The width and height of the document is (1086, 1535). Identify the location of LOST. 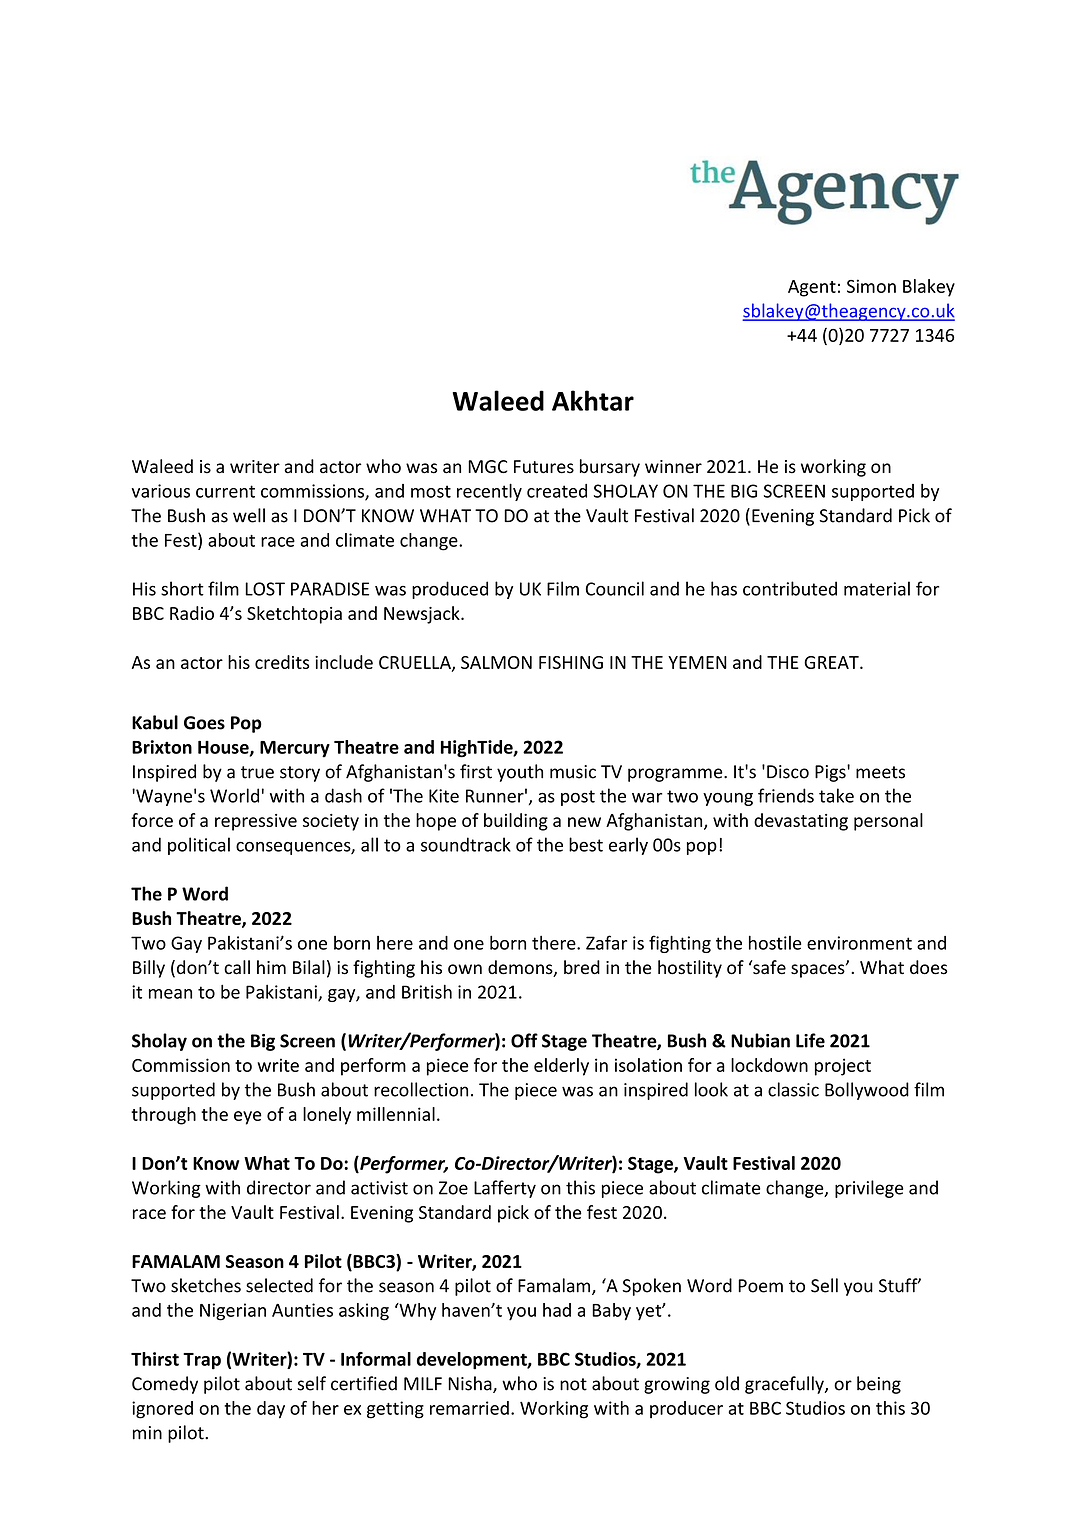
(265, 589).
